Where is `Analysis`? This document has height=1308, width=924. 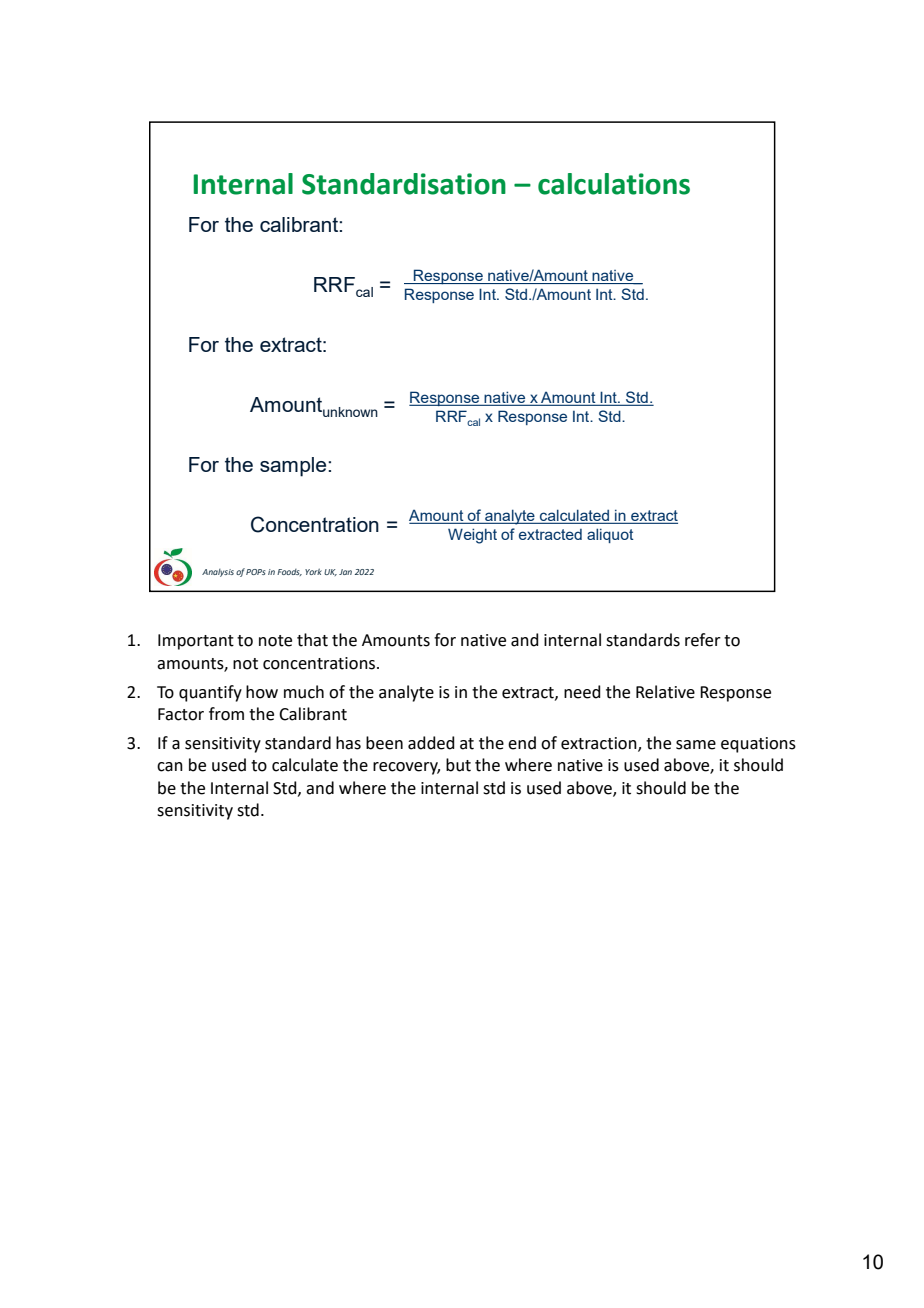
Analysis is located at coordinates (218, 573).
